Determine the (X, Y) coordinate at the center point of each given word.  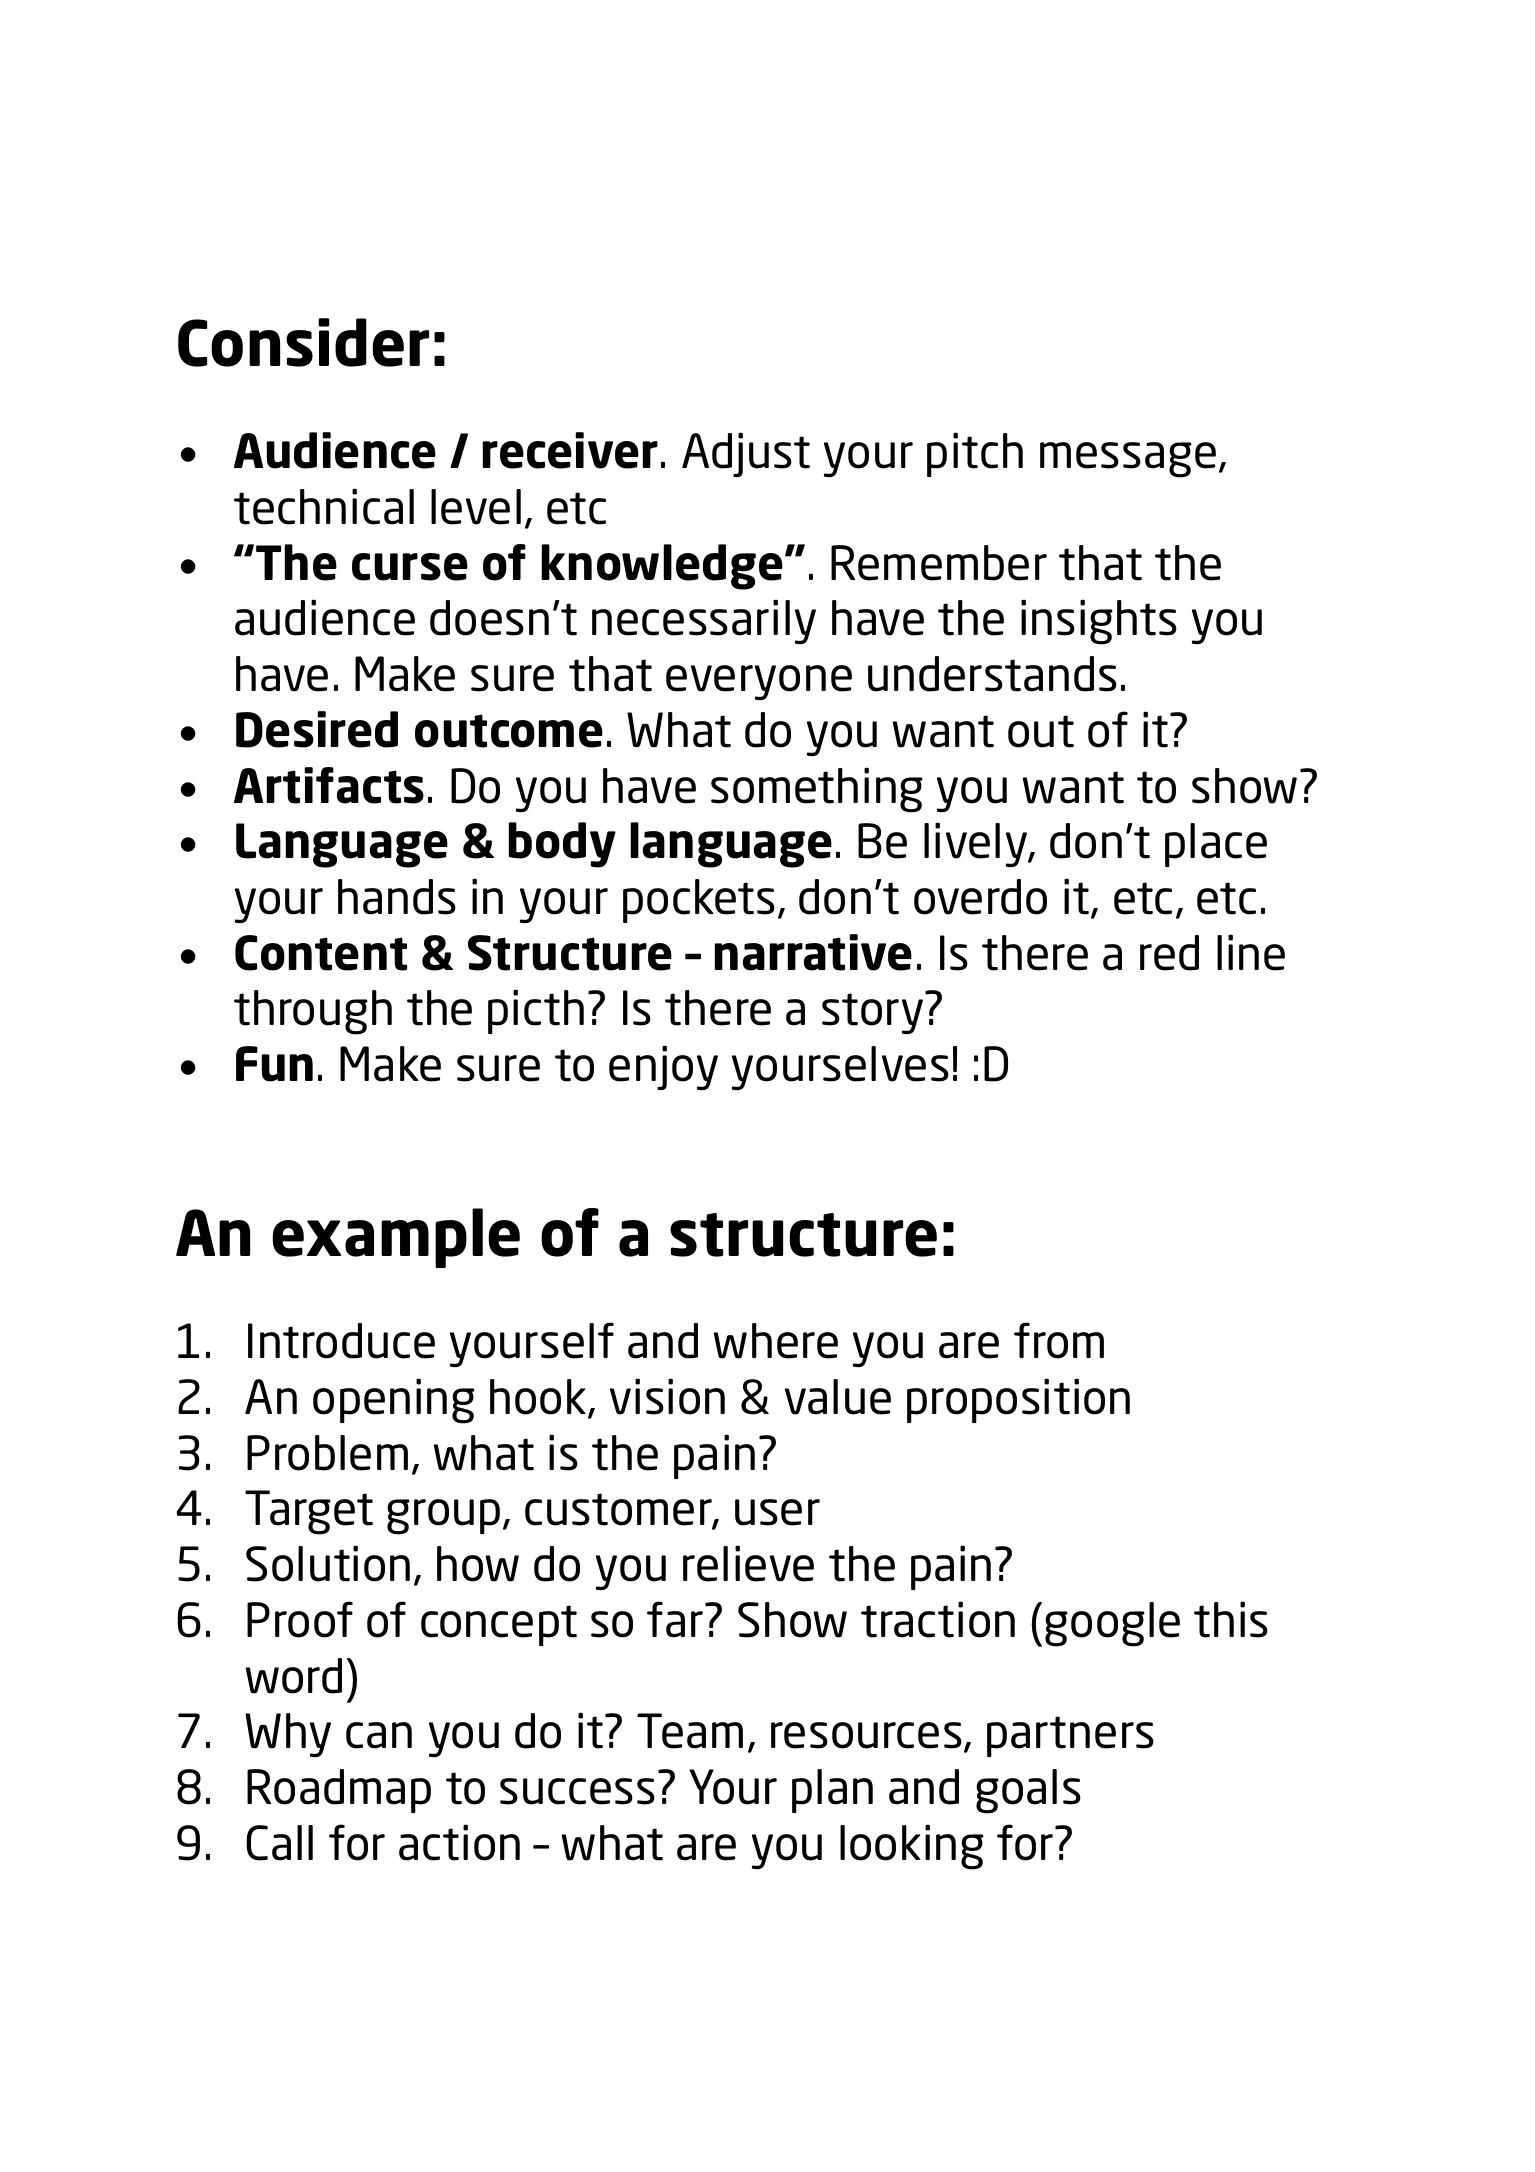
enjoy (663, 1067)
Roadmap (339, 1791)
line (1251, 952)
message (1128, 460)
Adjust (746, 454)
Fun (274, 1064)
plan (832, 1791)
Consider (303, 342)
